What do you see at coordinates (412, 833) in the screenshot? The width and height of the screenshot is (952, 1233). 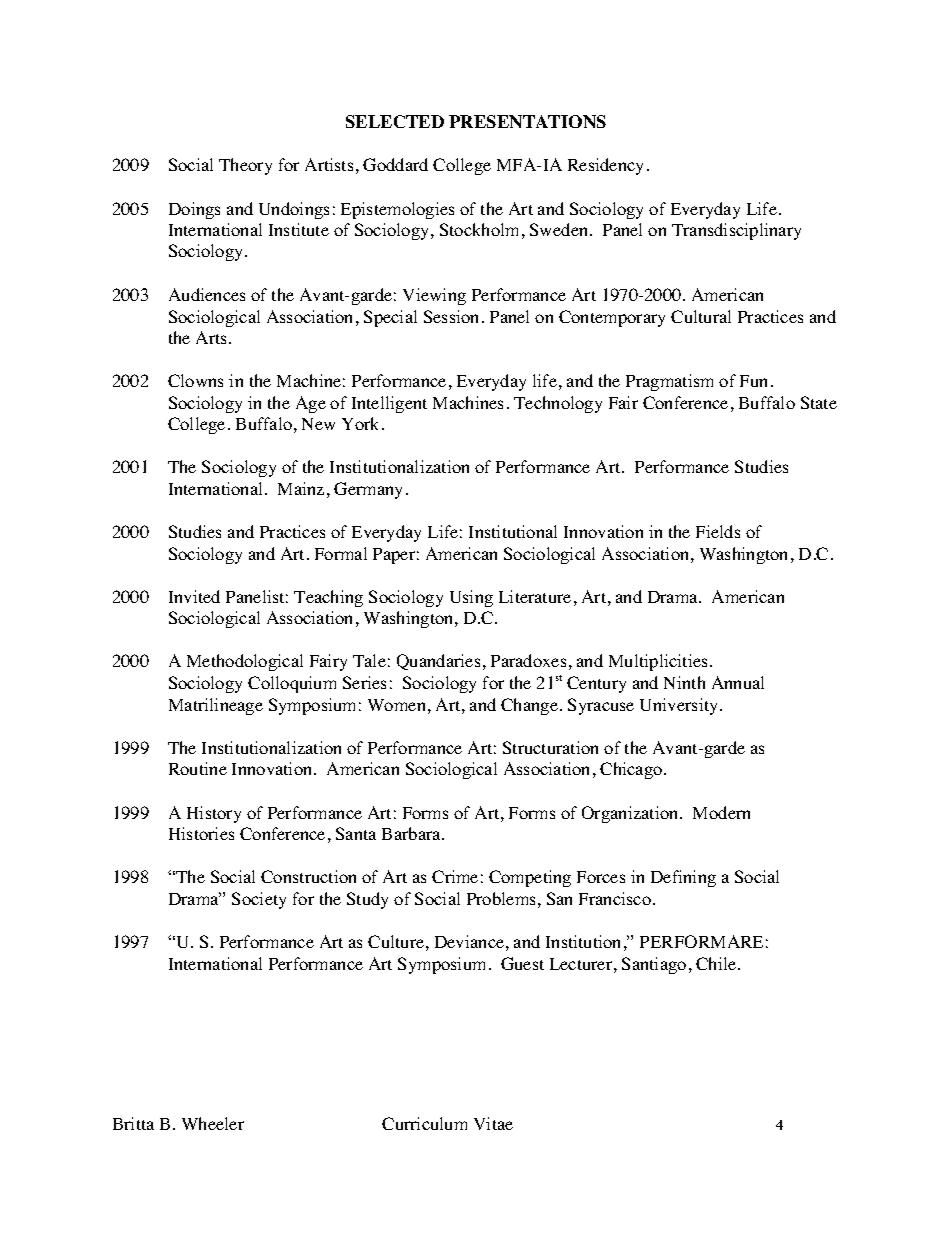 I see `Barbara` at bounding box center [412, 833].
